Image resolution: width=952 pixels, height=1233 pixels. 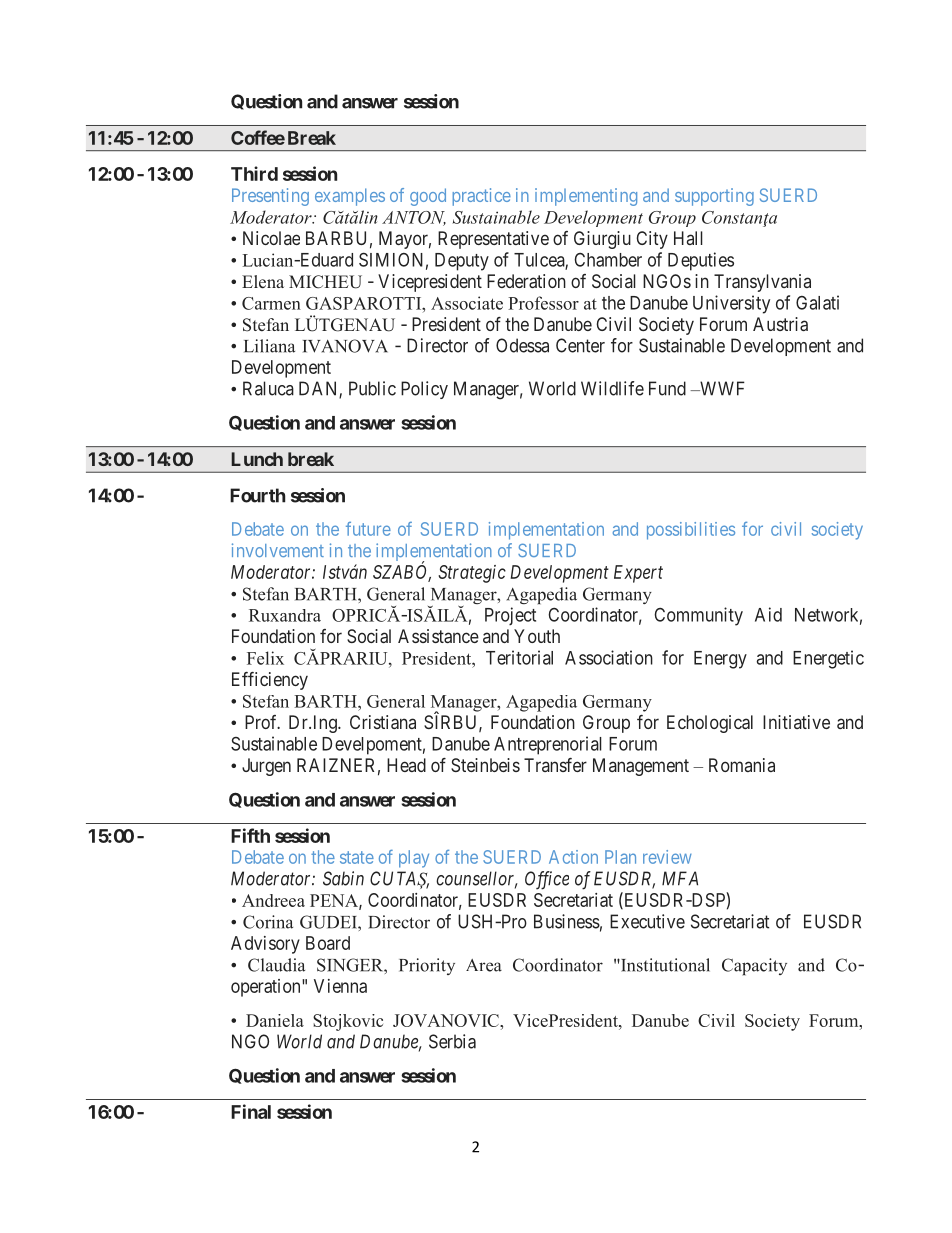 What do you see at coordinates (268, 388) in the page?
I see `Raluca` at bounding box center [268, 388].
